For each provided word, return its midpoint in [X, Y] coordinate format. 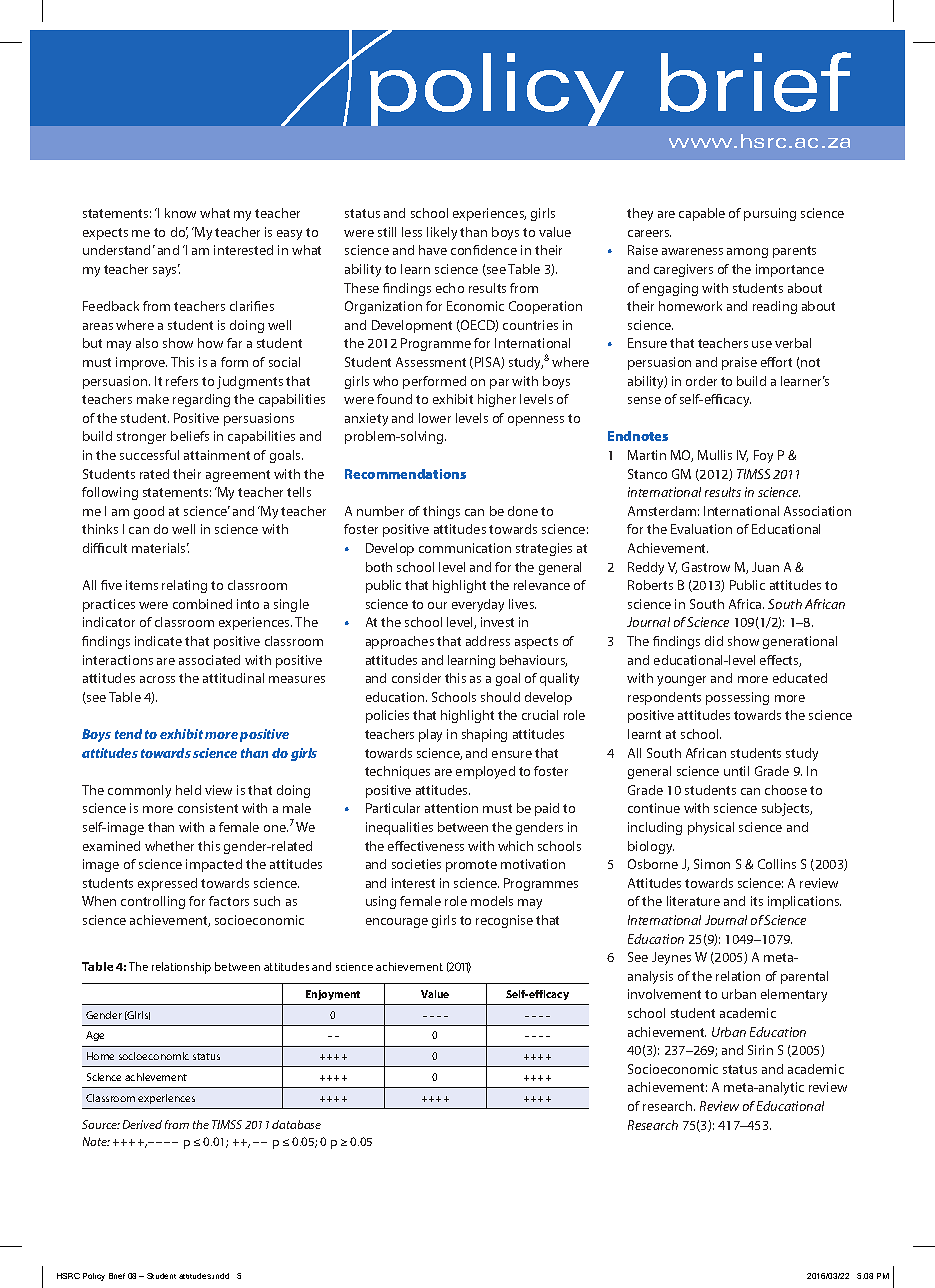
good [149, 512]
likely [442, 233]
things [441, 512]
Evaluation [701, 529]
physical [711, 828]
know [180, 213]
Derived [142, 1124]
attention [451, 808]
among [747, 253]
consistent [208, 808]
